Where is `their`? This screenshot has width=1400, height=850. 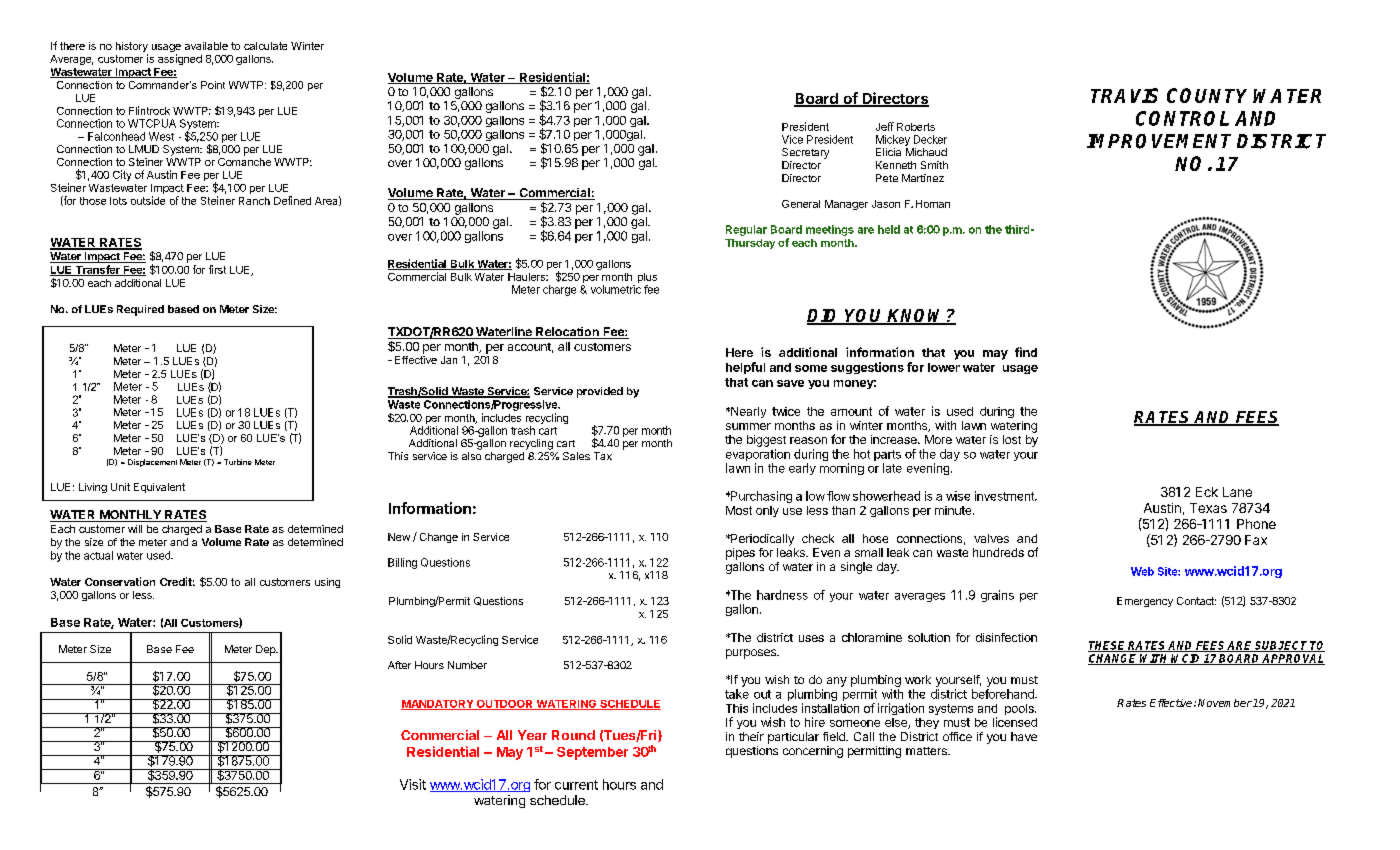
their is located at coordinates (751, 736).
